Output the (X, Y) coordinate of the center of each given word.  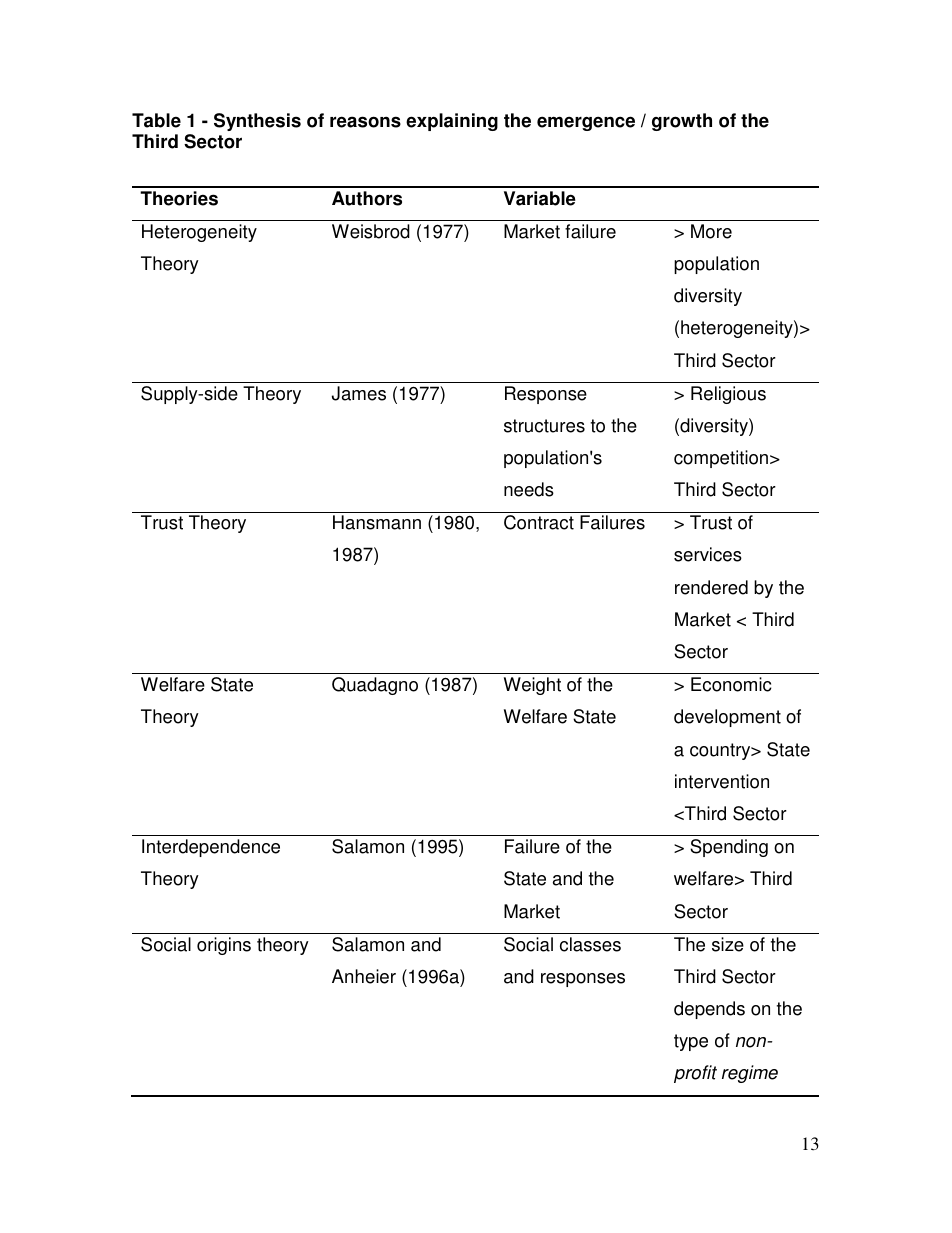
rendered (711, 587)
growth (682, 122)
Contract (539, 522)
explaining (452, 122)
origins (224, 946)
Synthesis (257, 122)
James (359, 393)
